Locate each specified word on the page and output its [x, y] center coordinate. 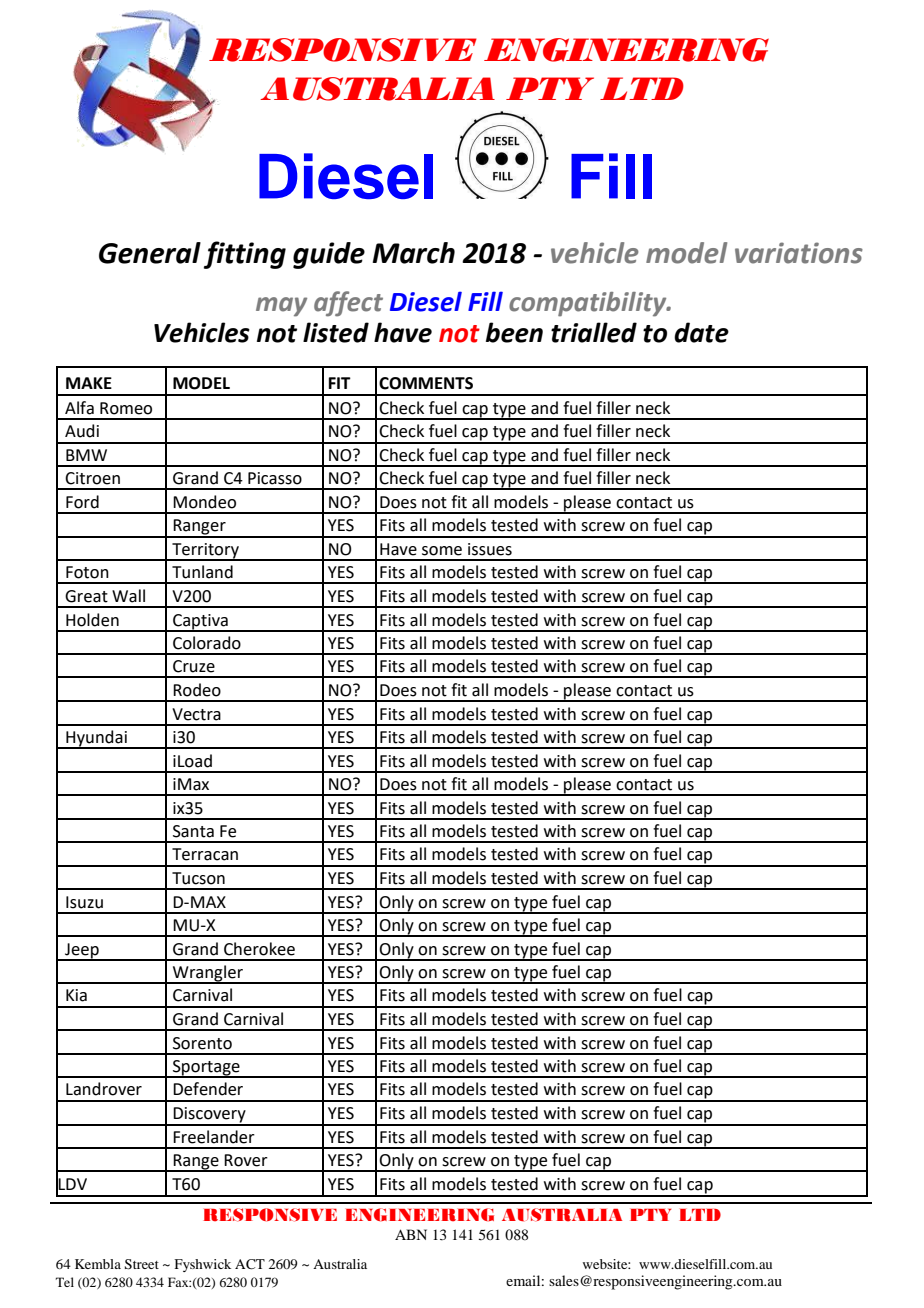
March [413, 253]
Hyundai [96, 739]
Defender [208, 1089]
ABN [411, 1234]
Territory [205, 551]
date [701, 332]
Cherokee [259, 949]
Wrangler [208, 974]
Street [142, 1264]
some [442, 551]
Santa [193, 831]
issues [490, 549]
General [150, 253]
